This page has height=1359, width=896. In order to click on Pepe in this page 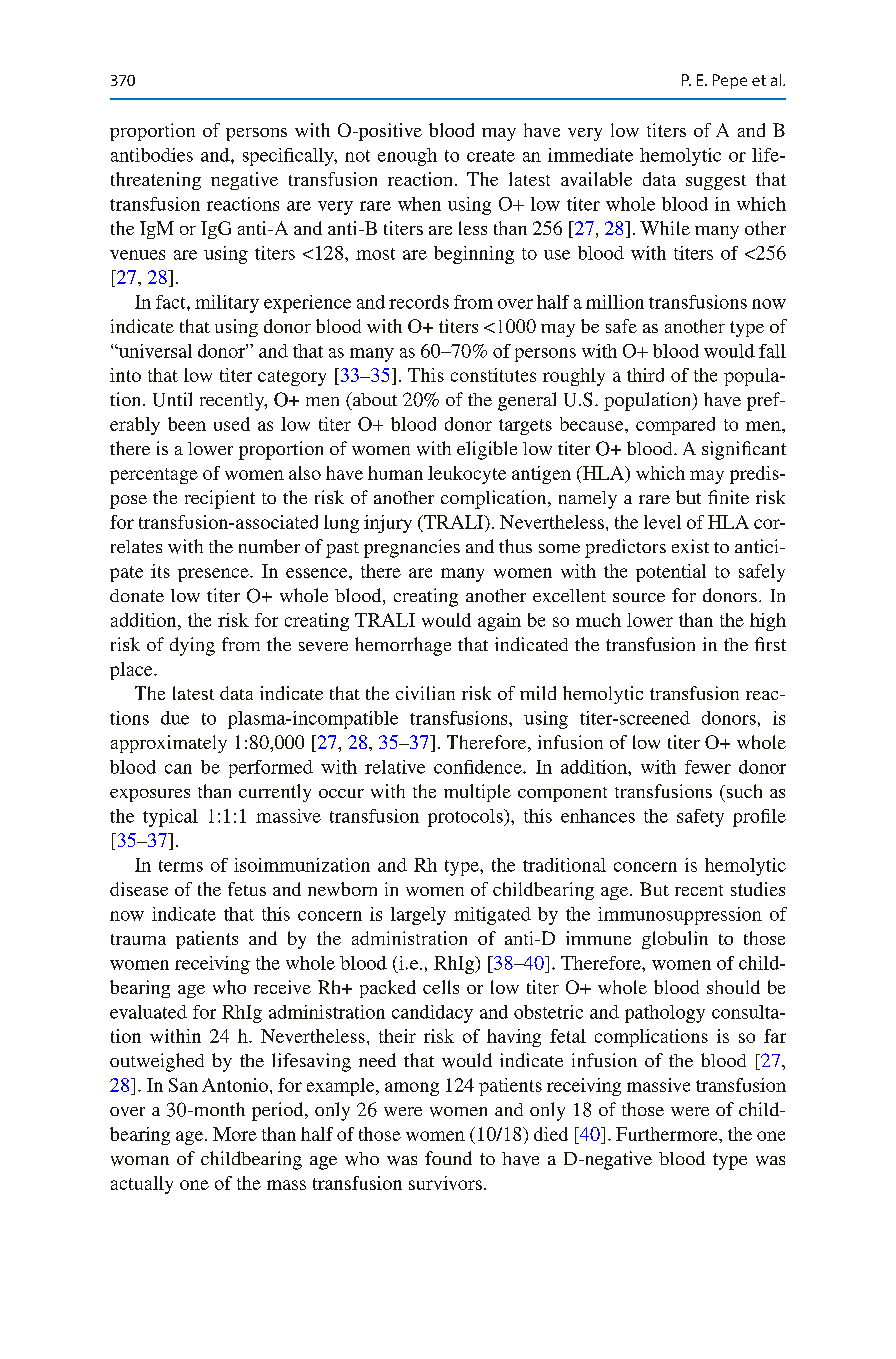, I will do `click(730, 81)`.
